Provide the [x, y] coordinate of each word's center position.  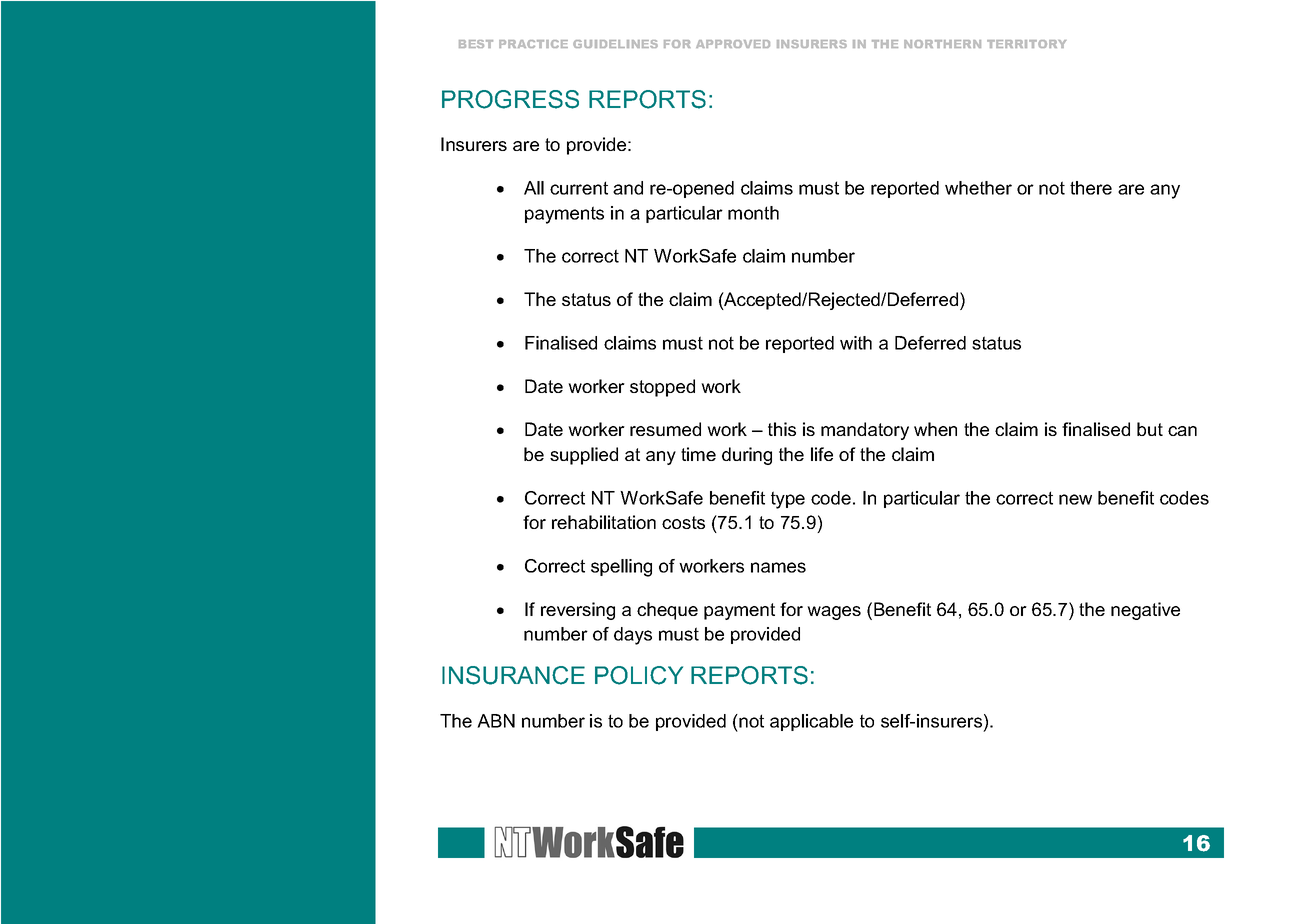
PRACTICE [533, 44]
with [856, 343]
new [1075, 499]
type [788, 500]
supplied [584, 456]
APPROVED [733, 44]
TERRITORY [1027, 44]
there [1091, 188]
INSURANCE [513, 675]
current [579, 188]
